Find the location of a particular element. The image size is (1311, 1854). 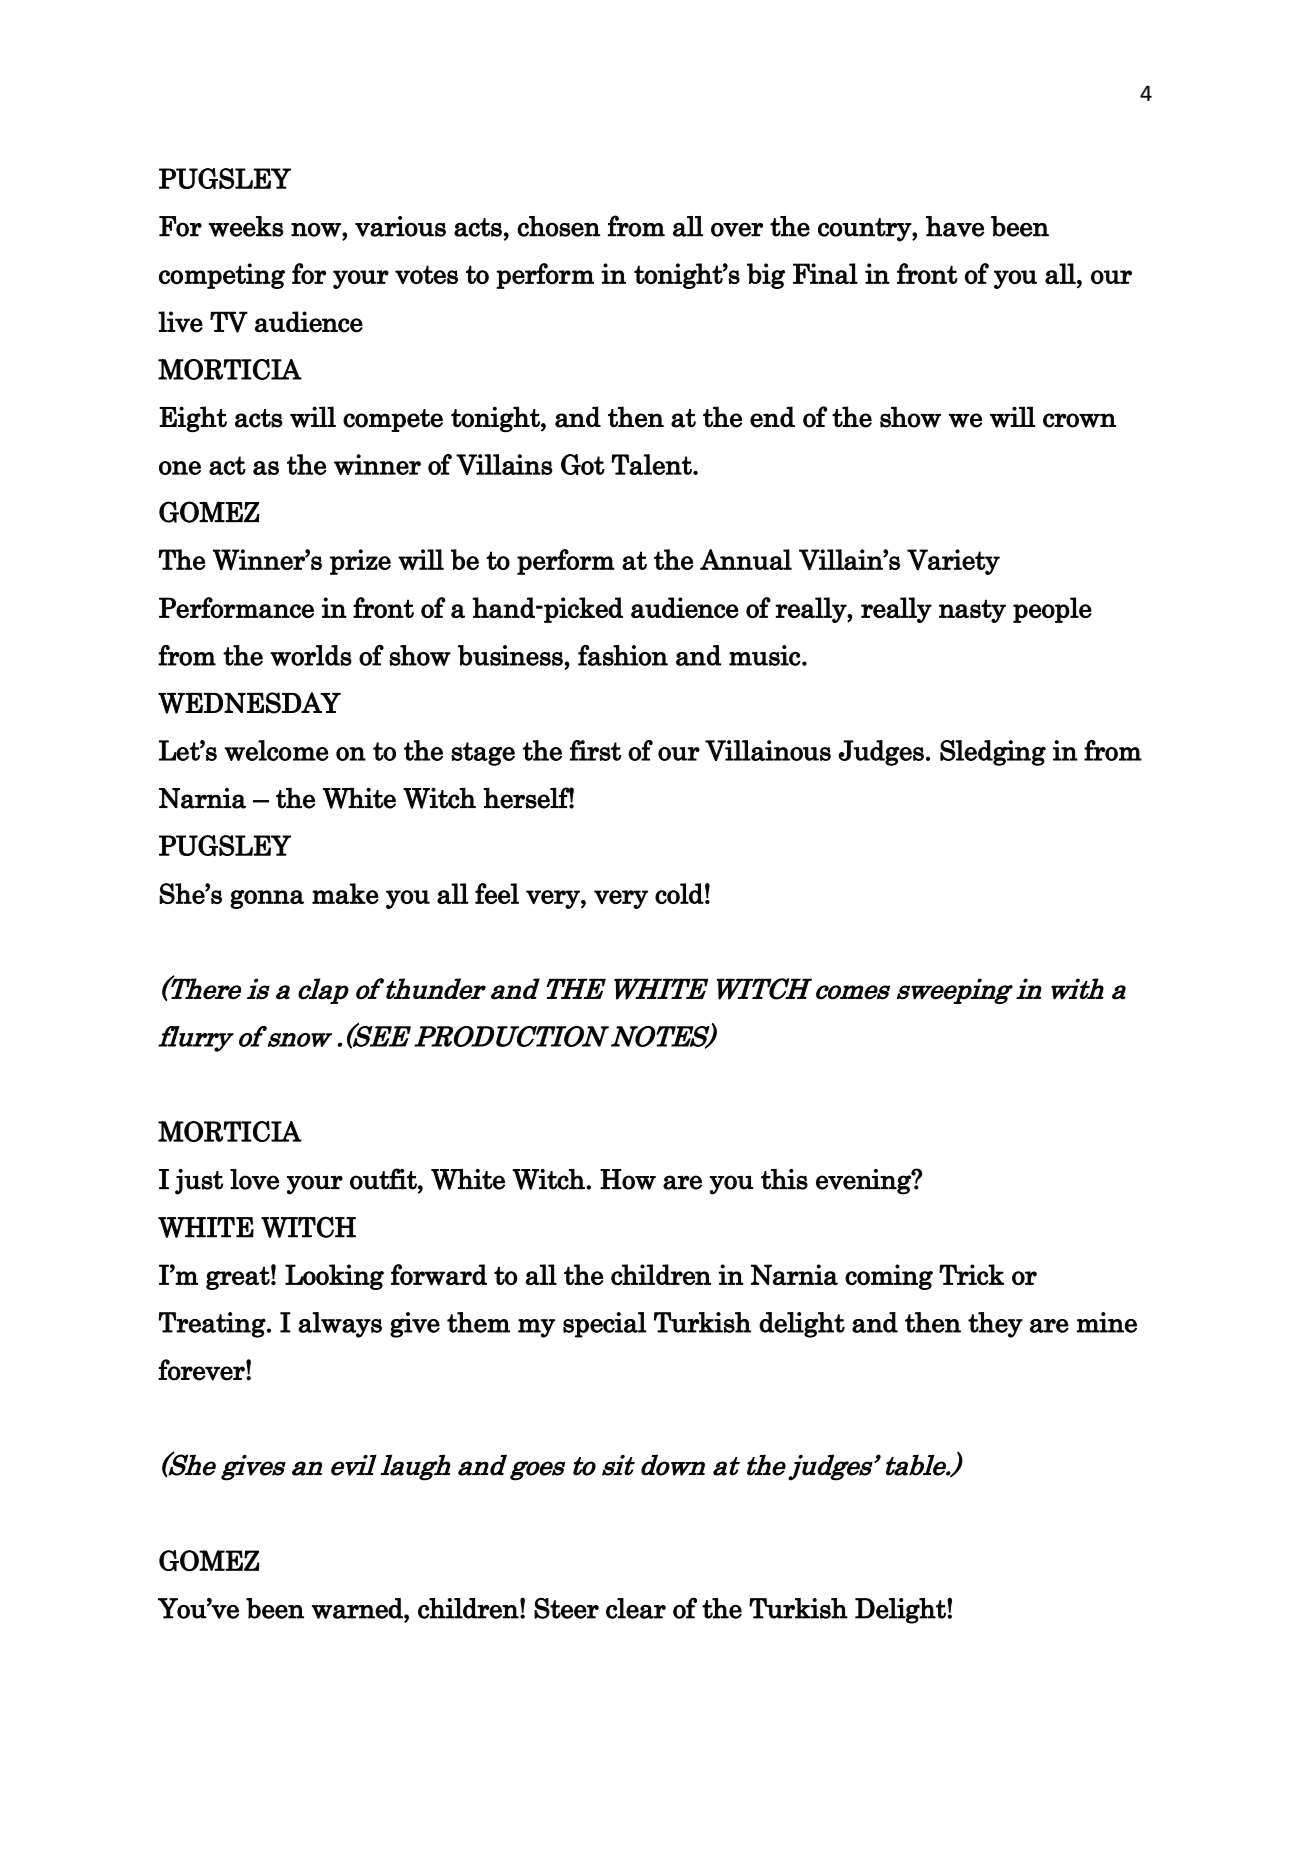

chosen is located at coordinates (558, 226).
